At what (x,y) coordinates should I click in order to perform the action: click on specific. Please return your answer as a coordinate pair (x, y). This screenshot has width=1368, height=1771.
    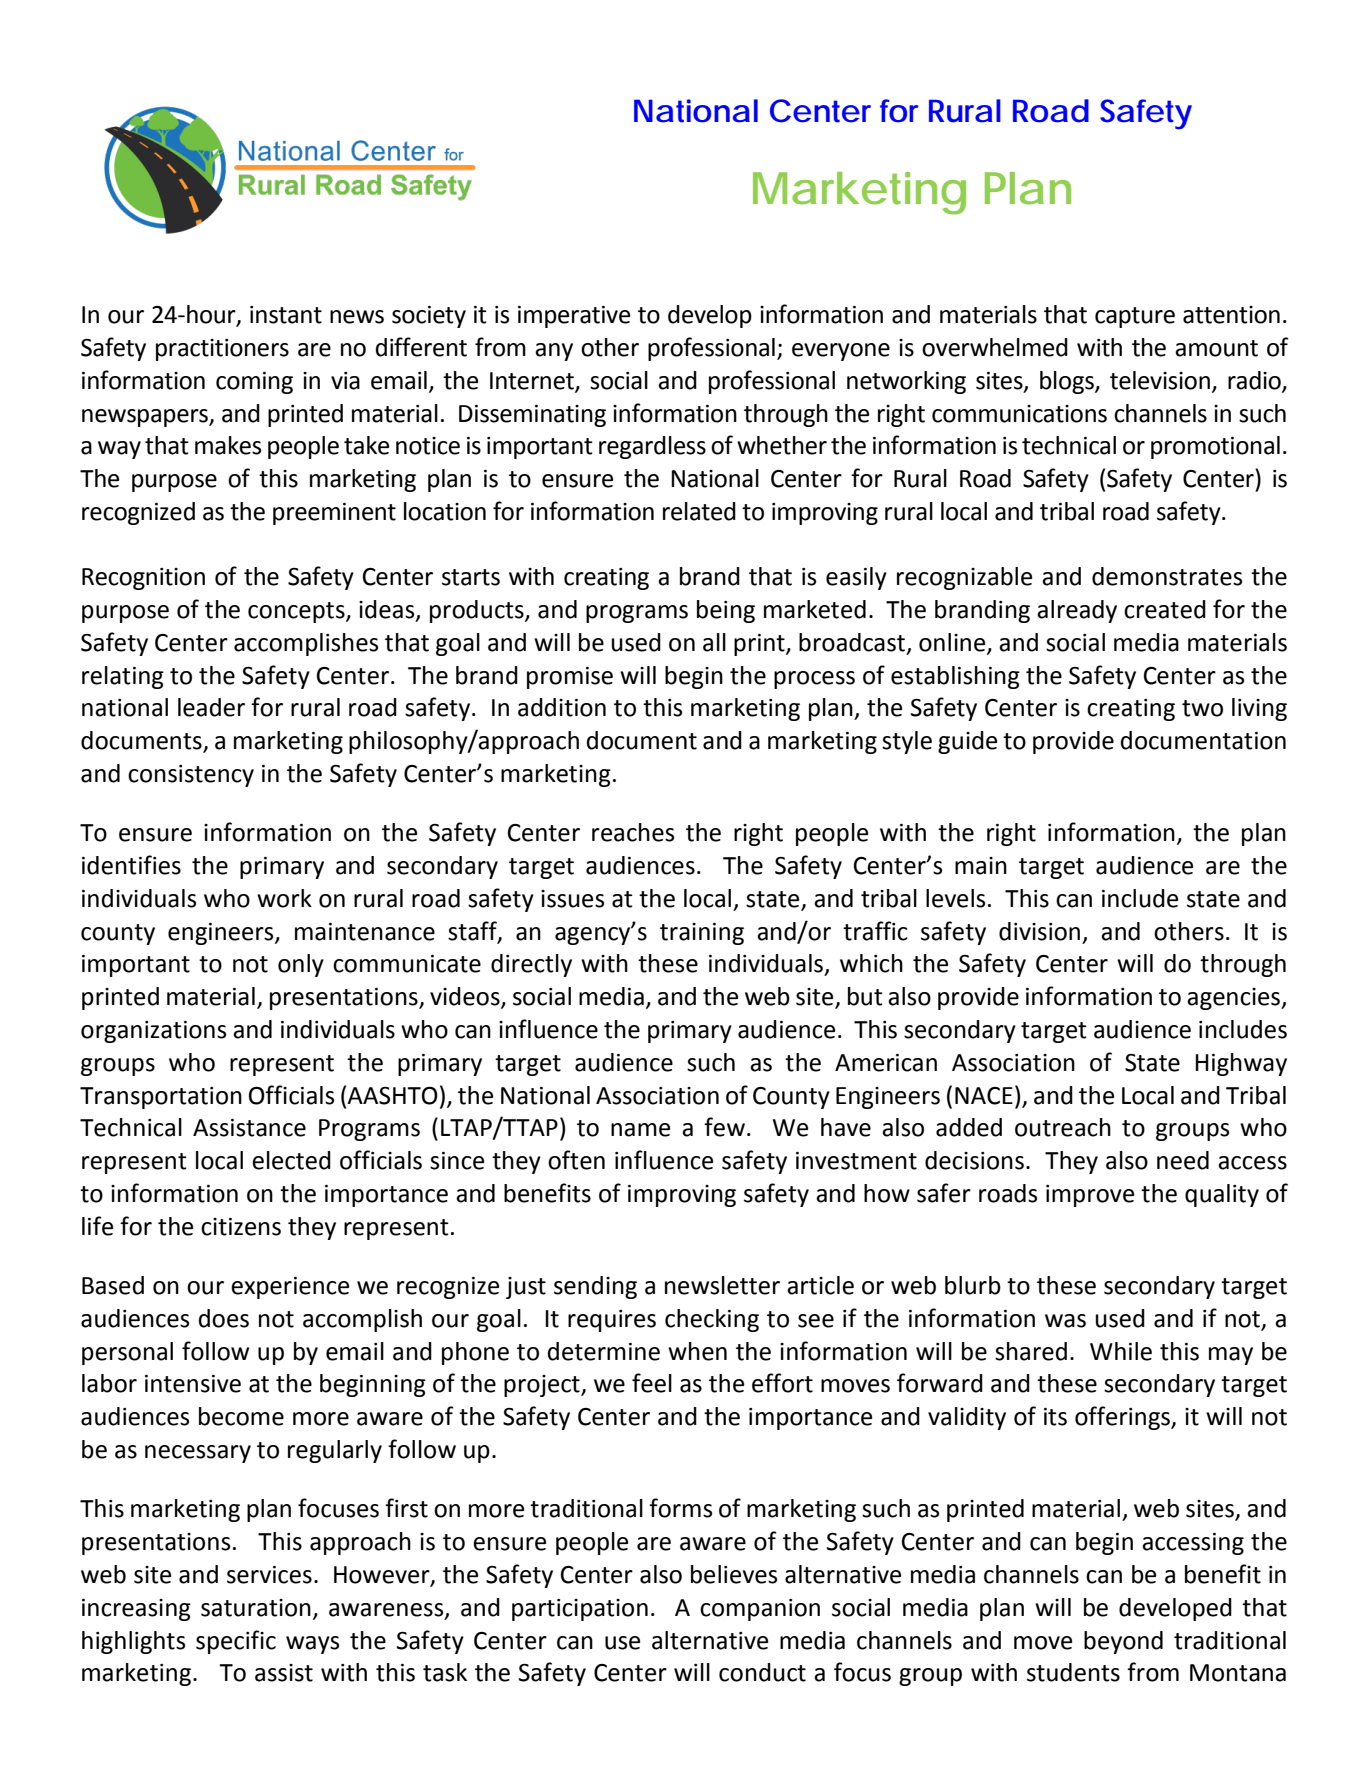
    Looking at the image, I should click on (236, 1642).
